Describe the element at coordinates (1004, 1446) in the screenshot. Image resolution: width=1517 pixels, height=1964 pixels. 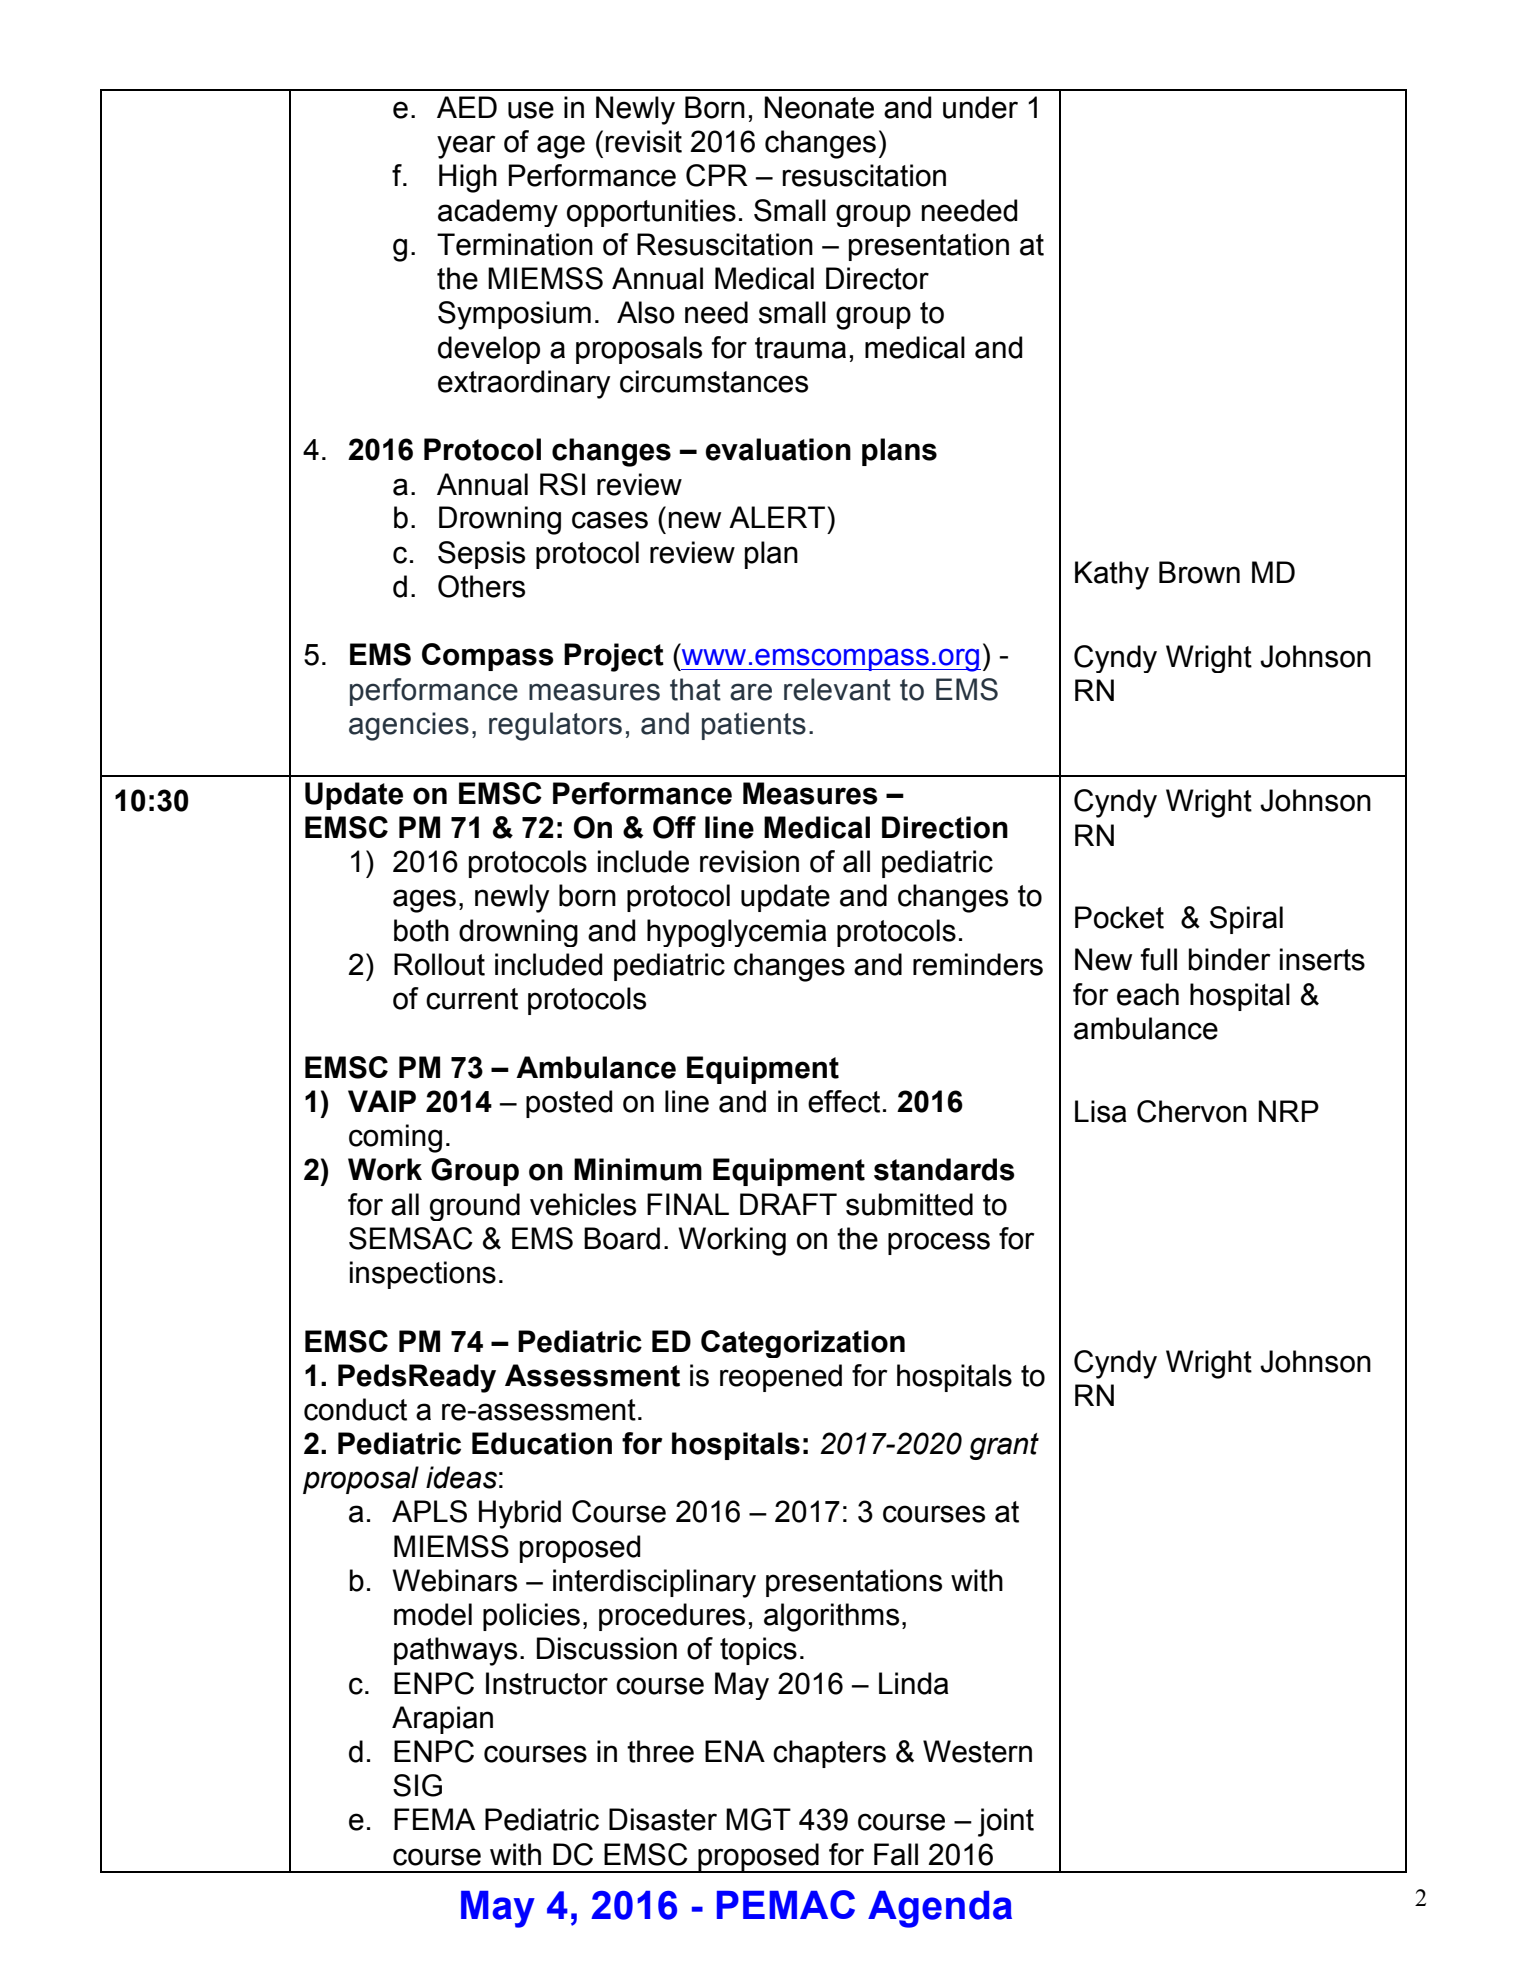
I see `grant` at that location.
